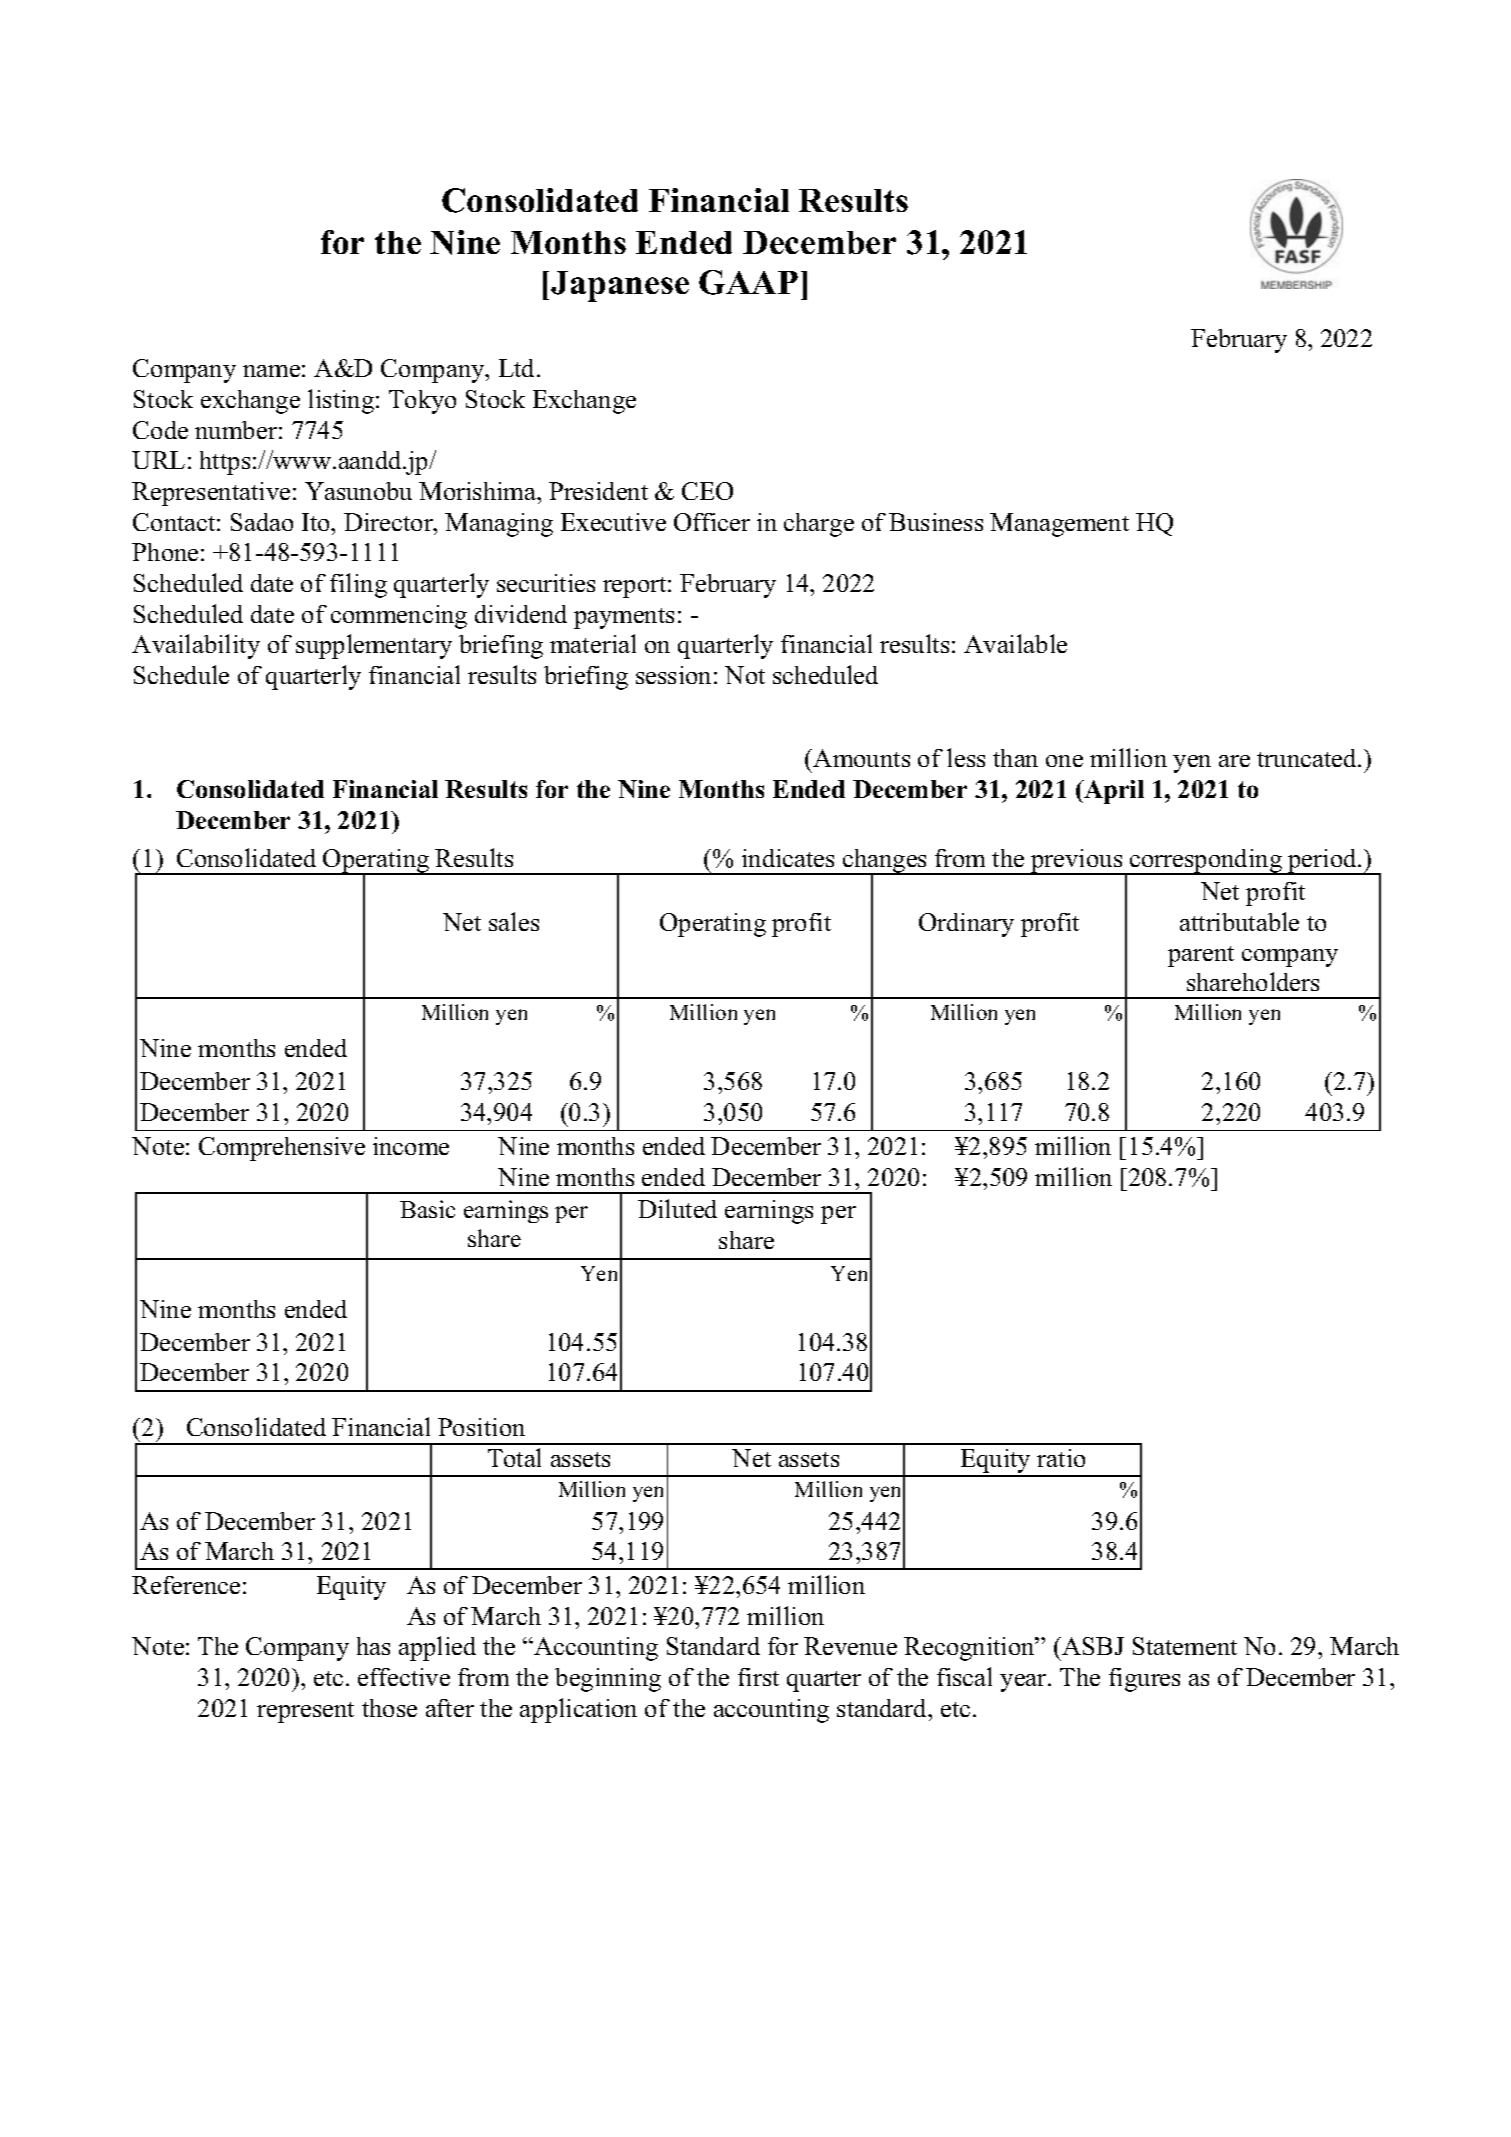  I want to click on supplementary, so click(374, 646).
